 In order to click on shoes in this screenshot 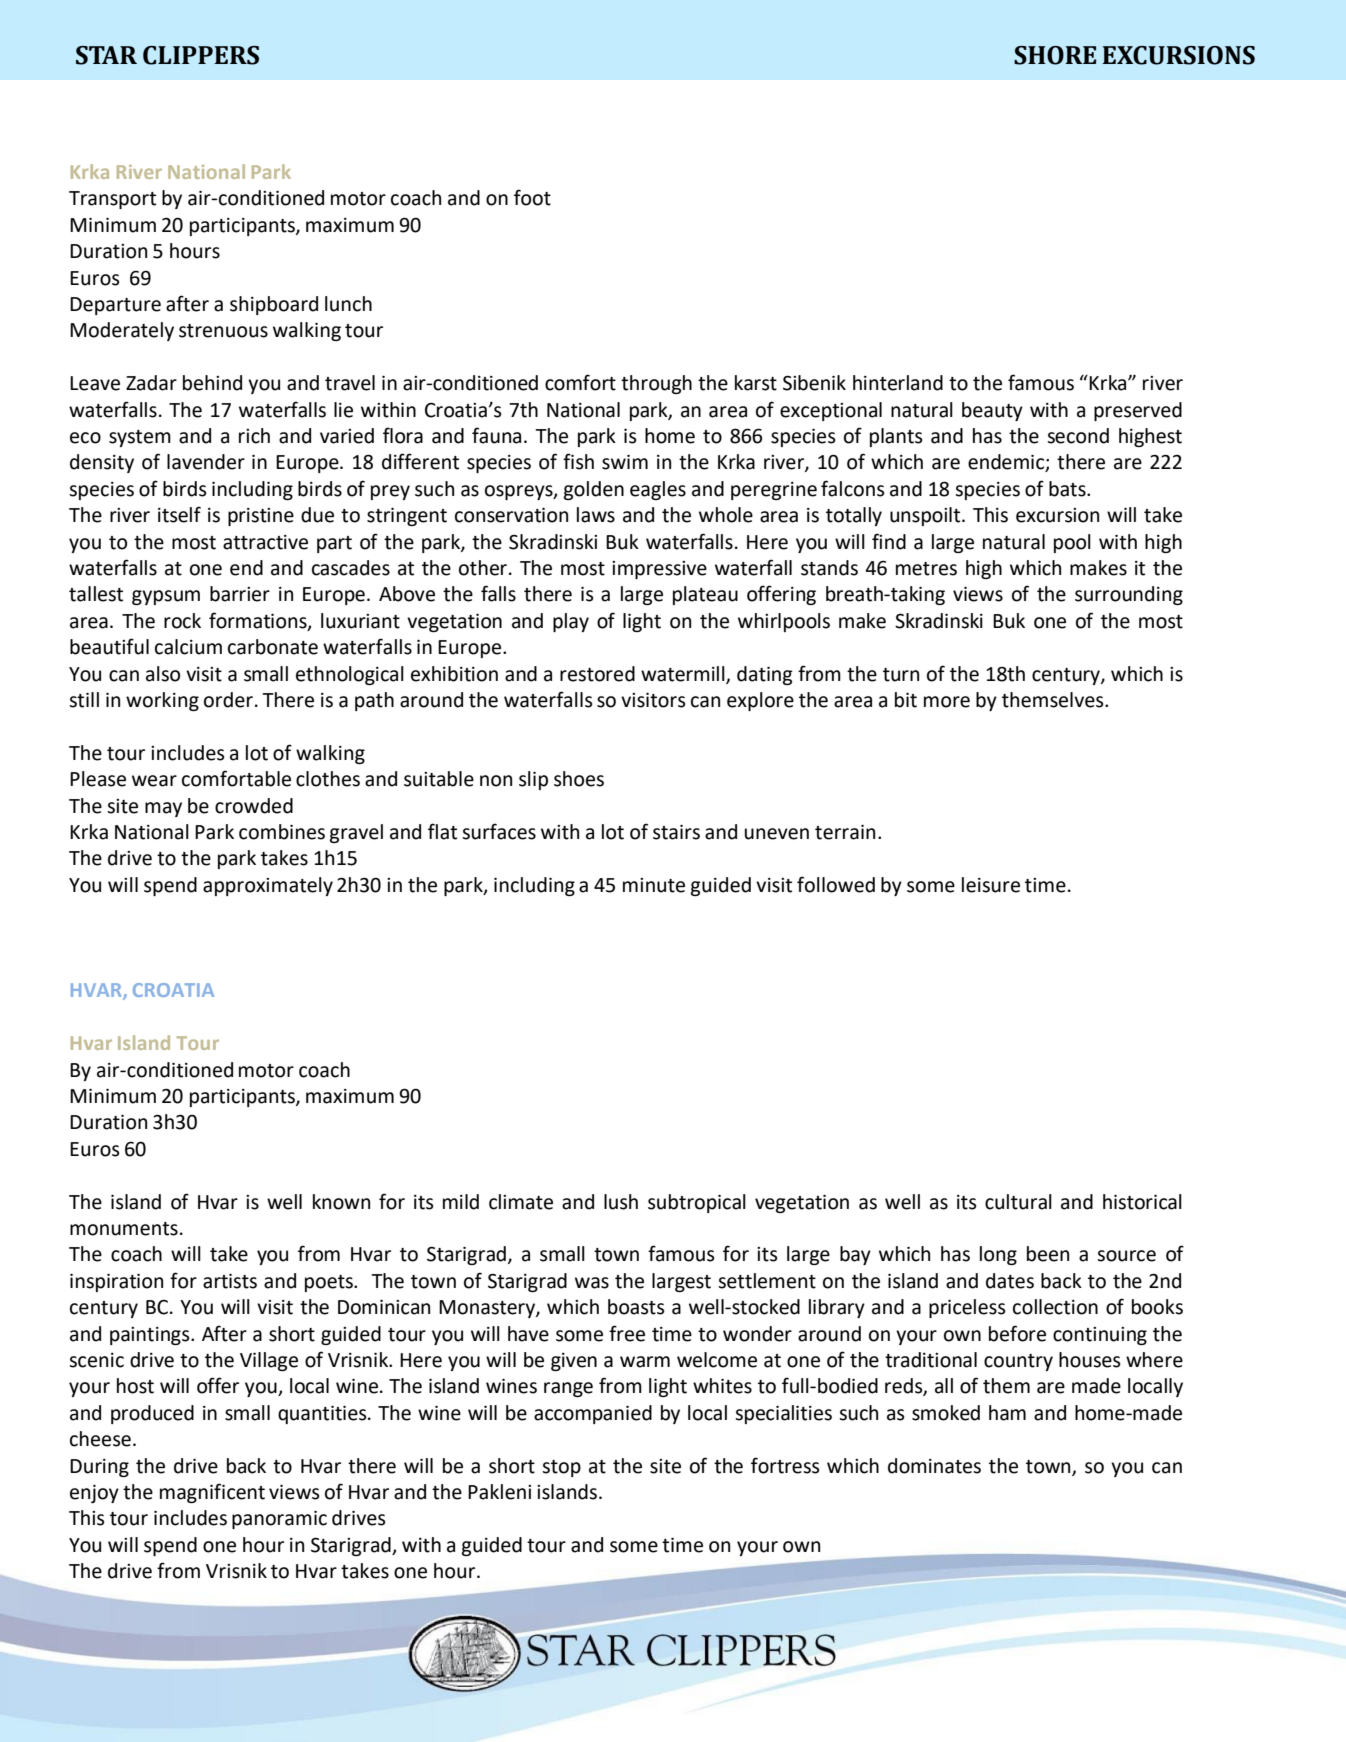, I will do `click(579, 779)`.
